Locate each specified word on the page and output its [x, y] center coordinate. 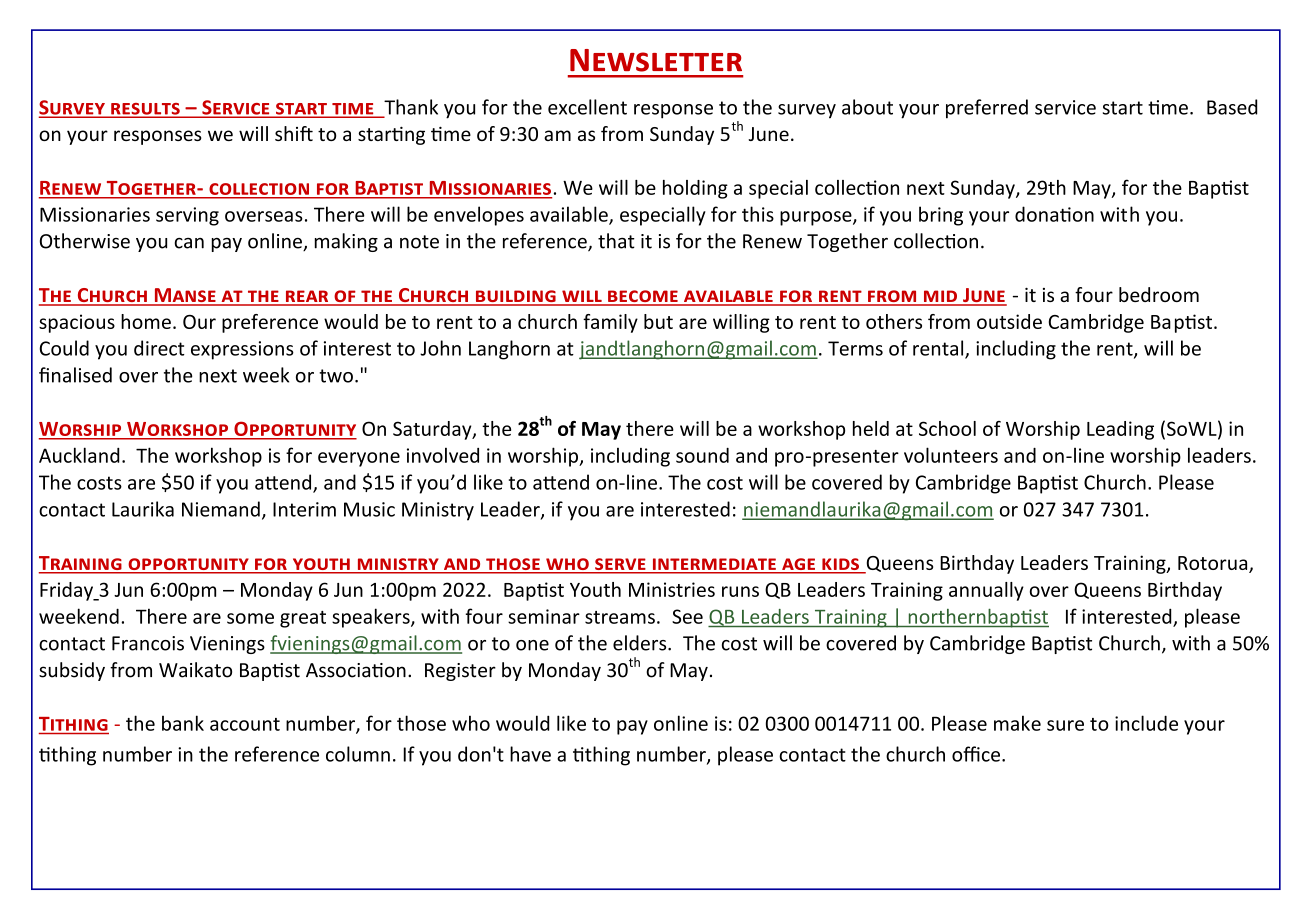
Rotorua [1214, 564]
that [616, 241]
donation [1054, 214]
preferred [987, 109]
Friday [67, 591]
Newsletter [656, 60]
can [189, 243]
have [530, 754]
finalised [75, 375]
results [145, 110]
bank [183, 723]
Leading [1120, 430]
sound [702, 455]
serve [620, 565]
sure [1065, 725]
